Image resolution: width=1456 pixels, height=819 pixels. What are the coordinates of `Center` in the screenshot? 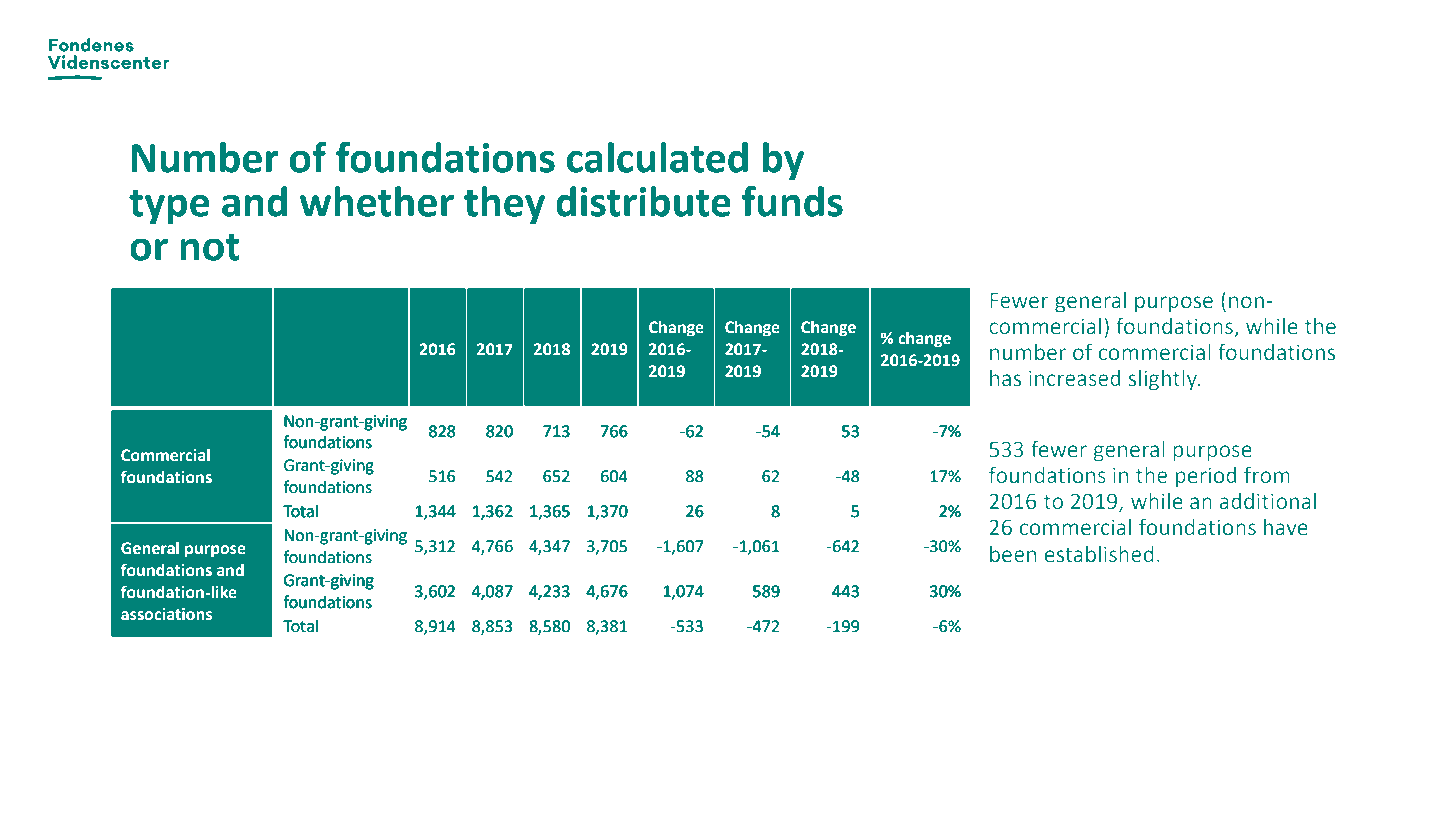 It's located at (297, 659).
